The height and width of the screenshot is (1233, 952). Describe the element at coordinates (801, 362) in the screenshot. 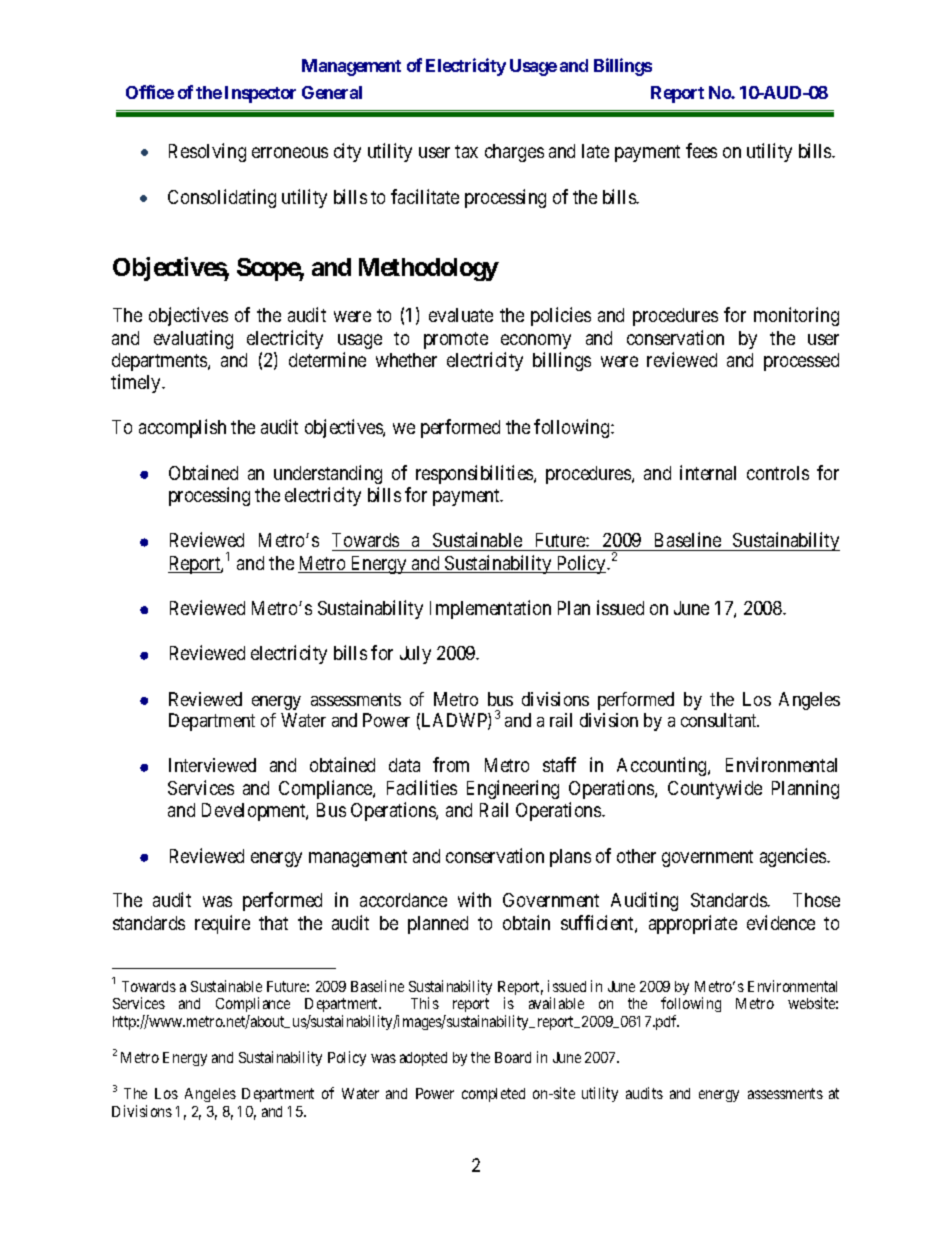

I see `processed` at that location.
